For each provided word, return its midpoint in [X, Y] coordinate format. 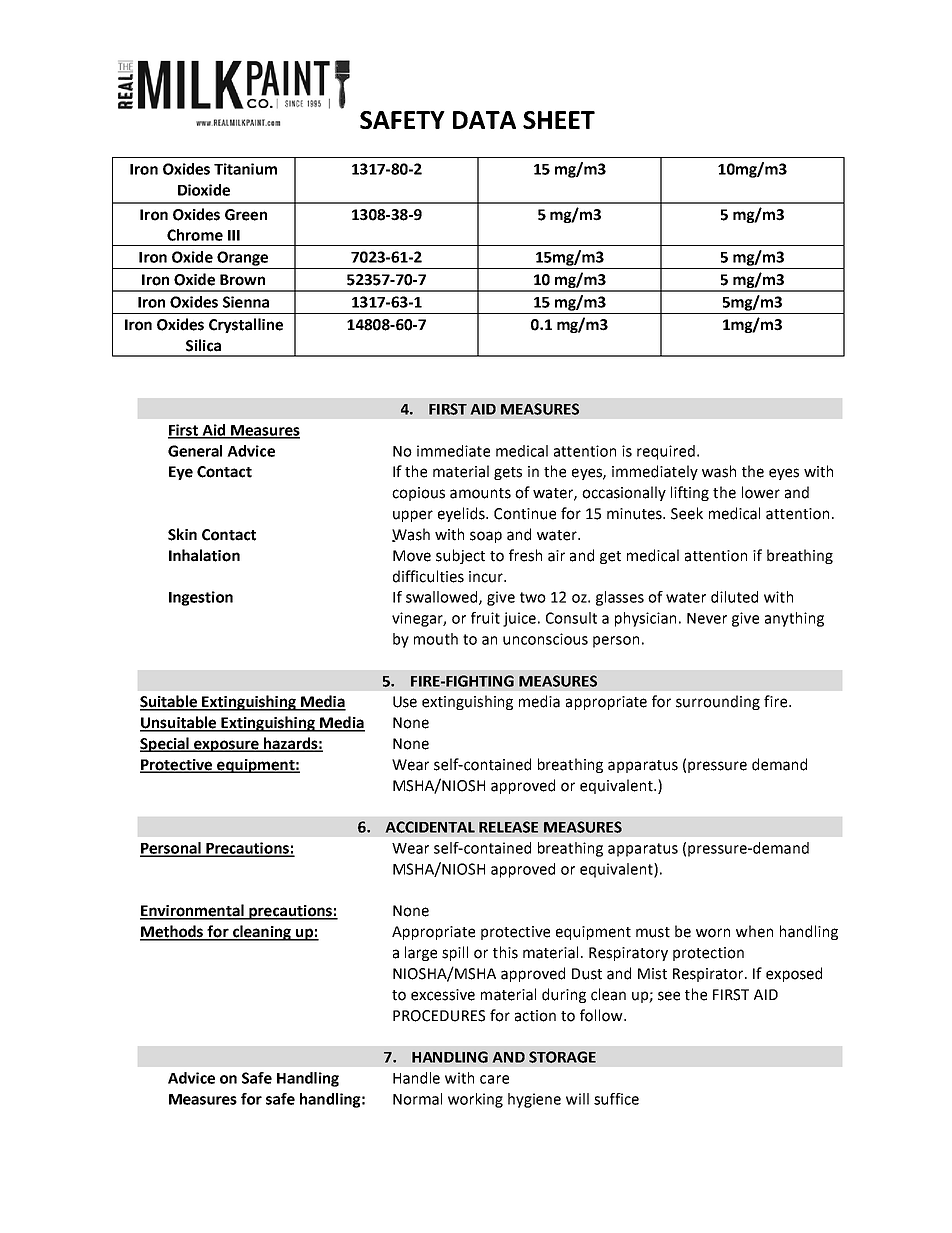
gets [508, 473]
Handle [416, 1078]
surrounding [718, 702]
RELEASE [508, 827]
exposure [226, 746]
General [195, 451]
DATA [484, 120]
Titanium [245, 169]
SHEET [559, 120]
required [666, 452]
